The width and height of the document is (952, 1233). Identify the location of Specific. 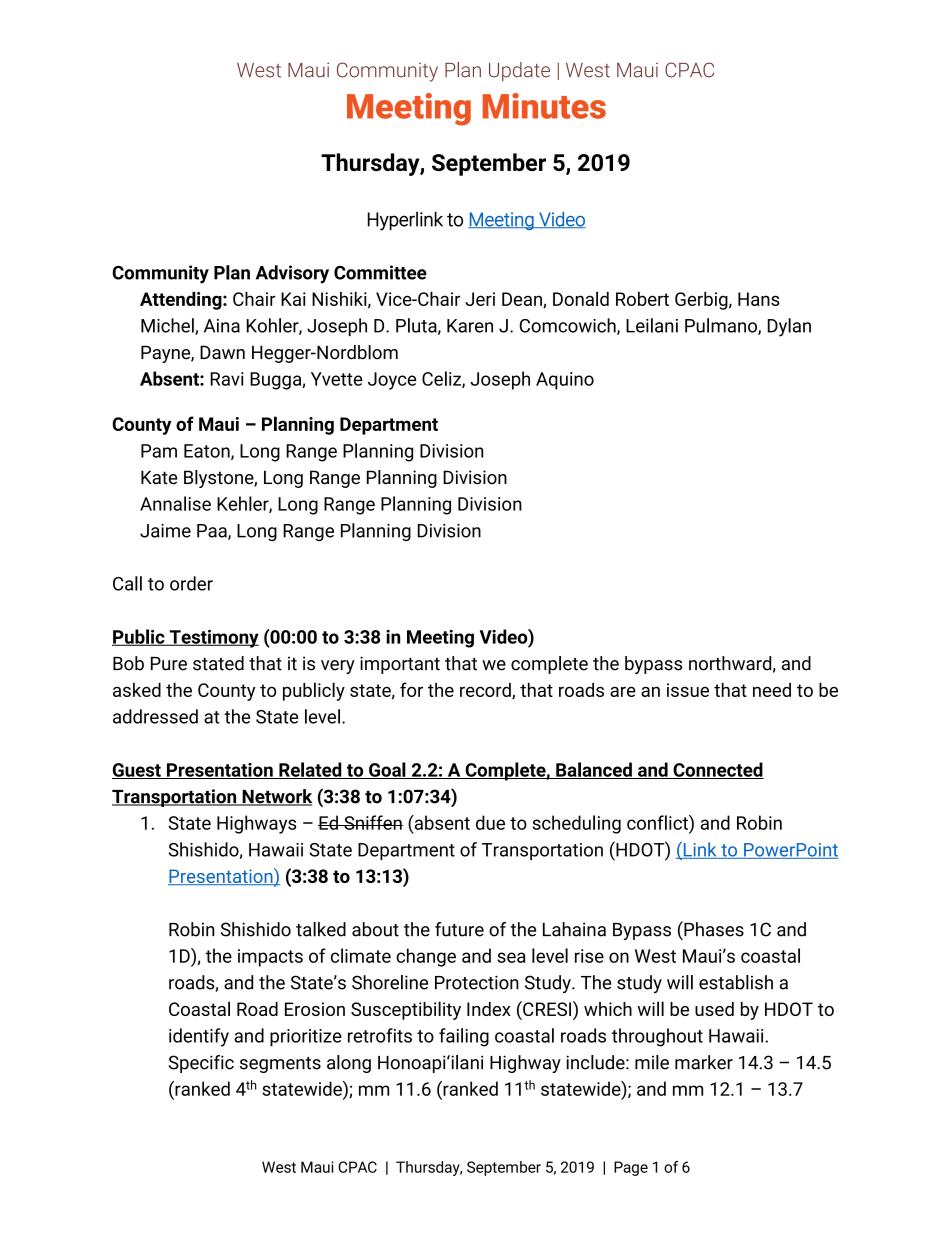
(201, 1064).
